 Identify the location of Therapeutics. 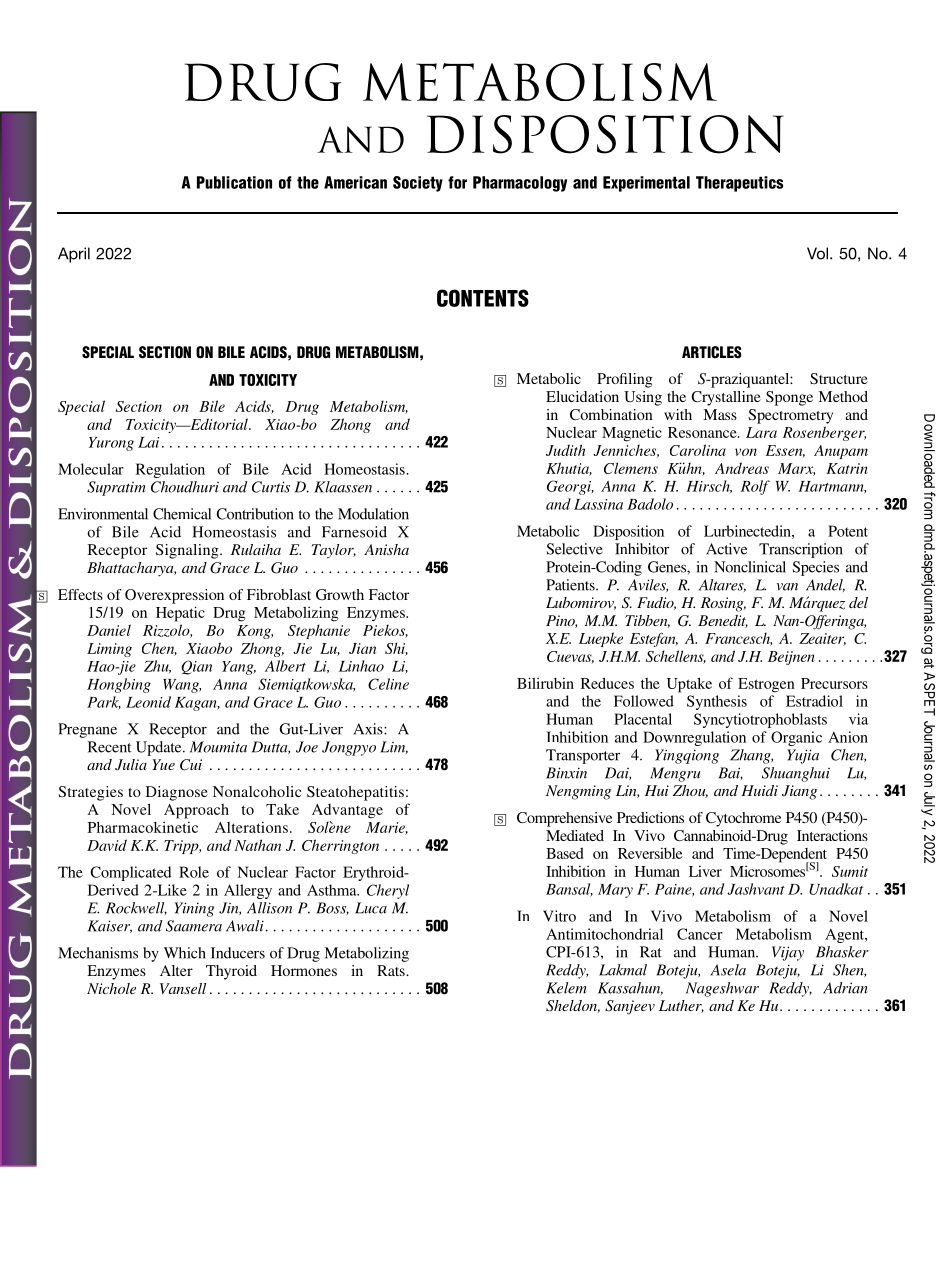
(739, 184).
